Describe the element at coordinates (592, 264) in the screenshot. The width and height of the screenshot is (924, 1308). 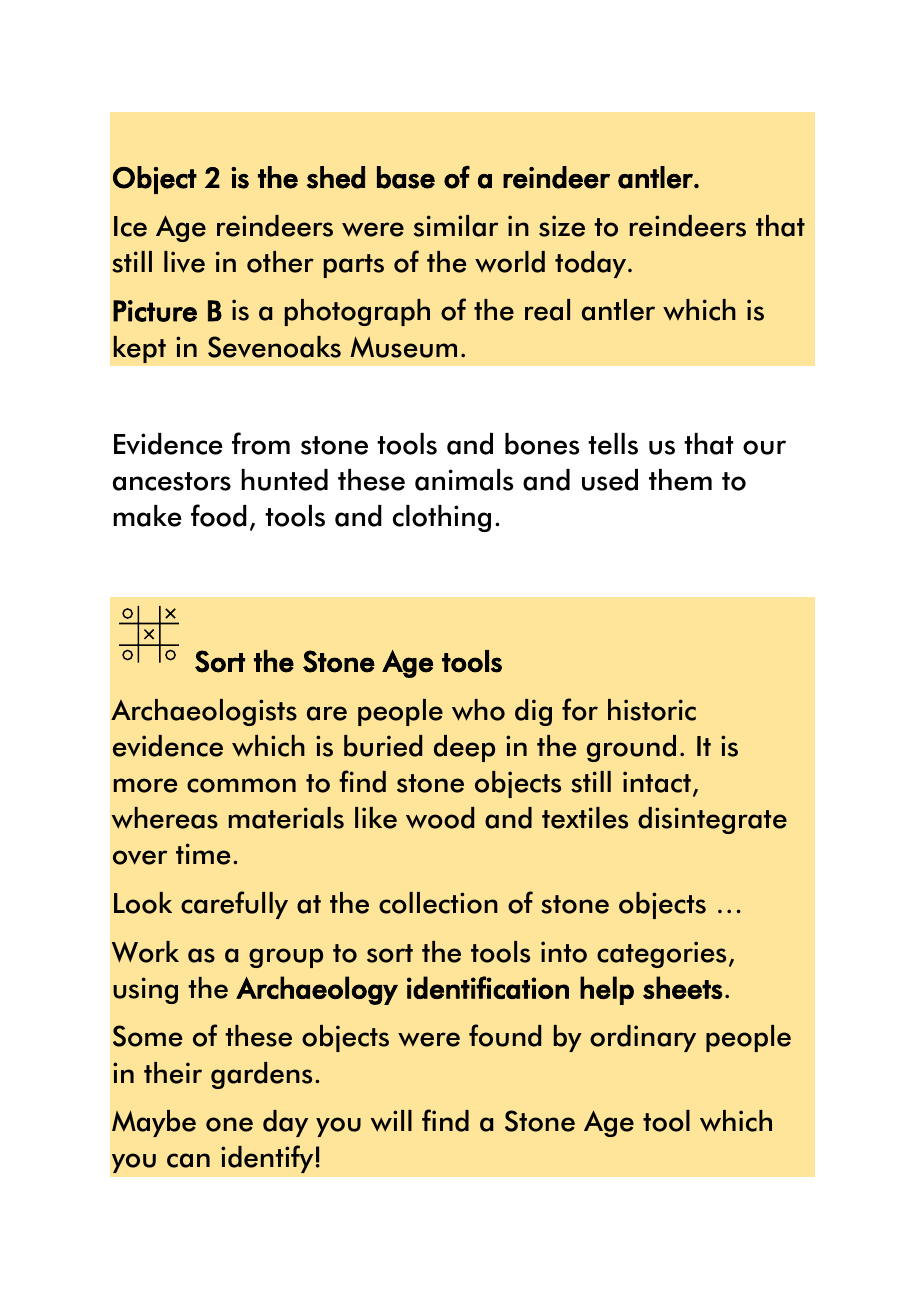
I see `today` at that location.
